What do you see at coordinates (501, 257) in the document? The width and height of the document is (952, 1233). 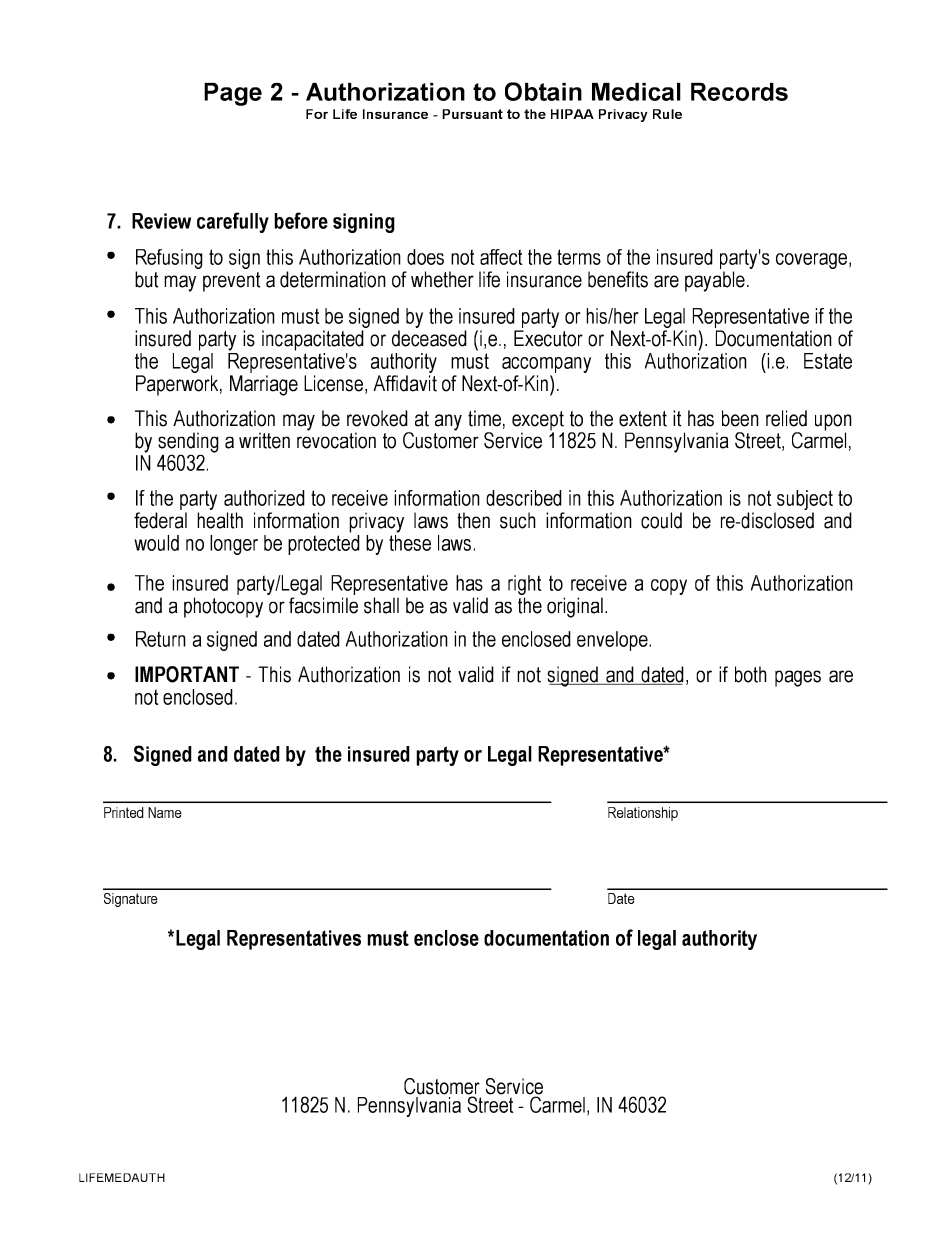 I see `affect` at bounding box center [501, 257].
